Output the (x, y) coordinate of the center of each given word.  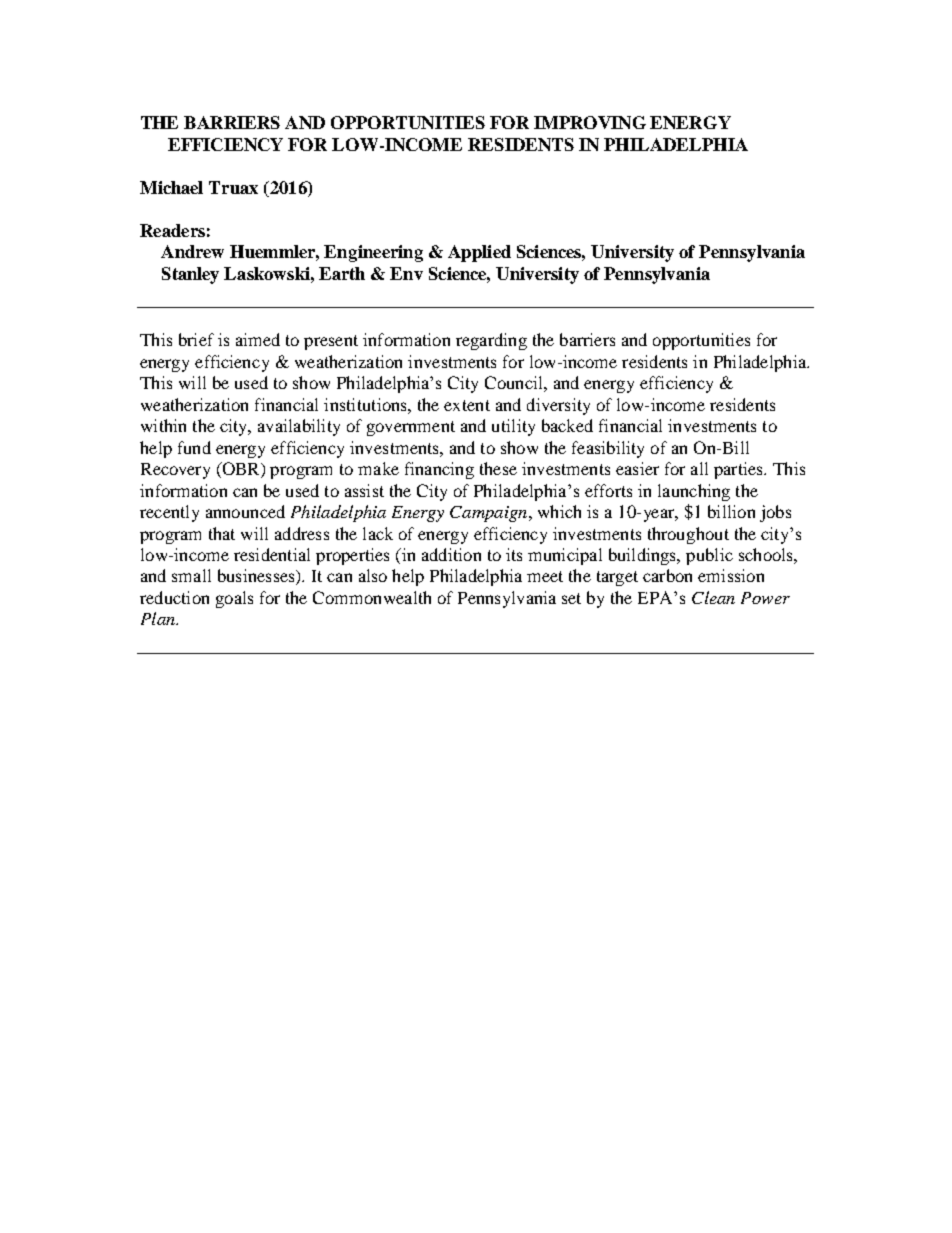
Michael (171, 187)
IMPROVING (590, 122)
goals (234, 599)
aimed (258, 339)
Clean (713, 597)
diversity (558, 406)
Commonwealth (372, 597)
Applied (479, 253)
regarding (491, 341)
